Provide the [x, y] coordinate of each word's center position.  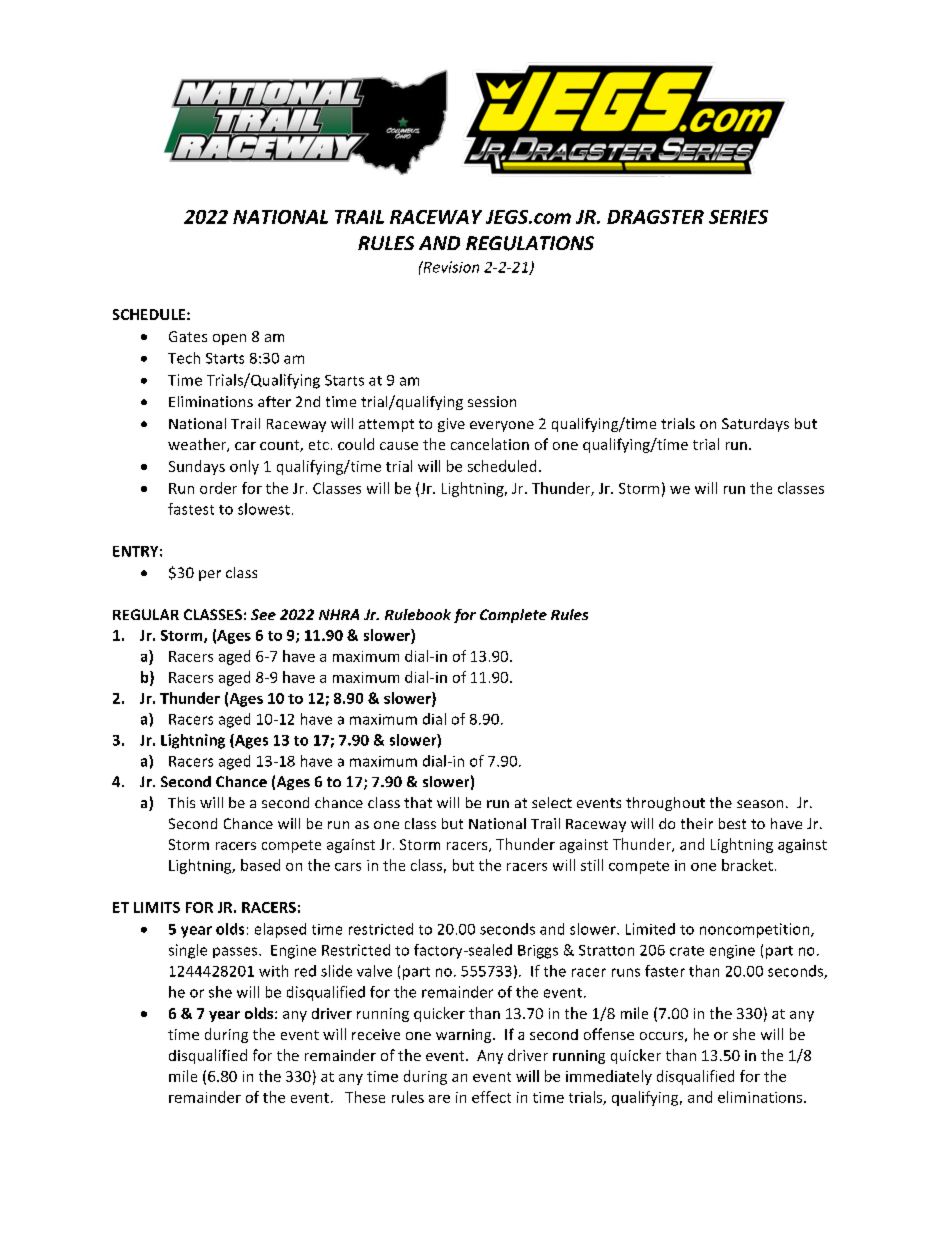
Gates [188, 336]
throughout [665, 804]
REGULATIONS [530, 243]
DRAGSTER [655, 217]
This [181, 802]
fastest [191, 509]
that [418, 802]
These [365, 1097]
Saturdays [755, 425]
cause [399, 446]
